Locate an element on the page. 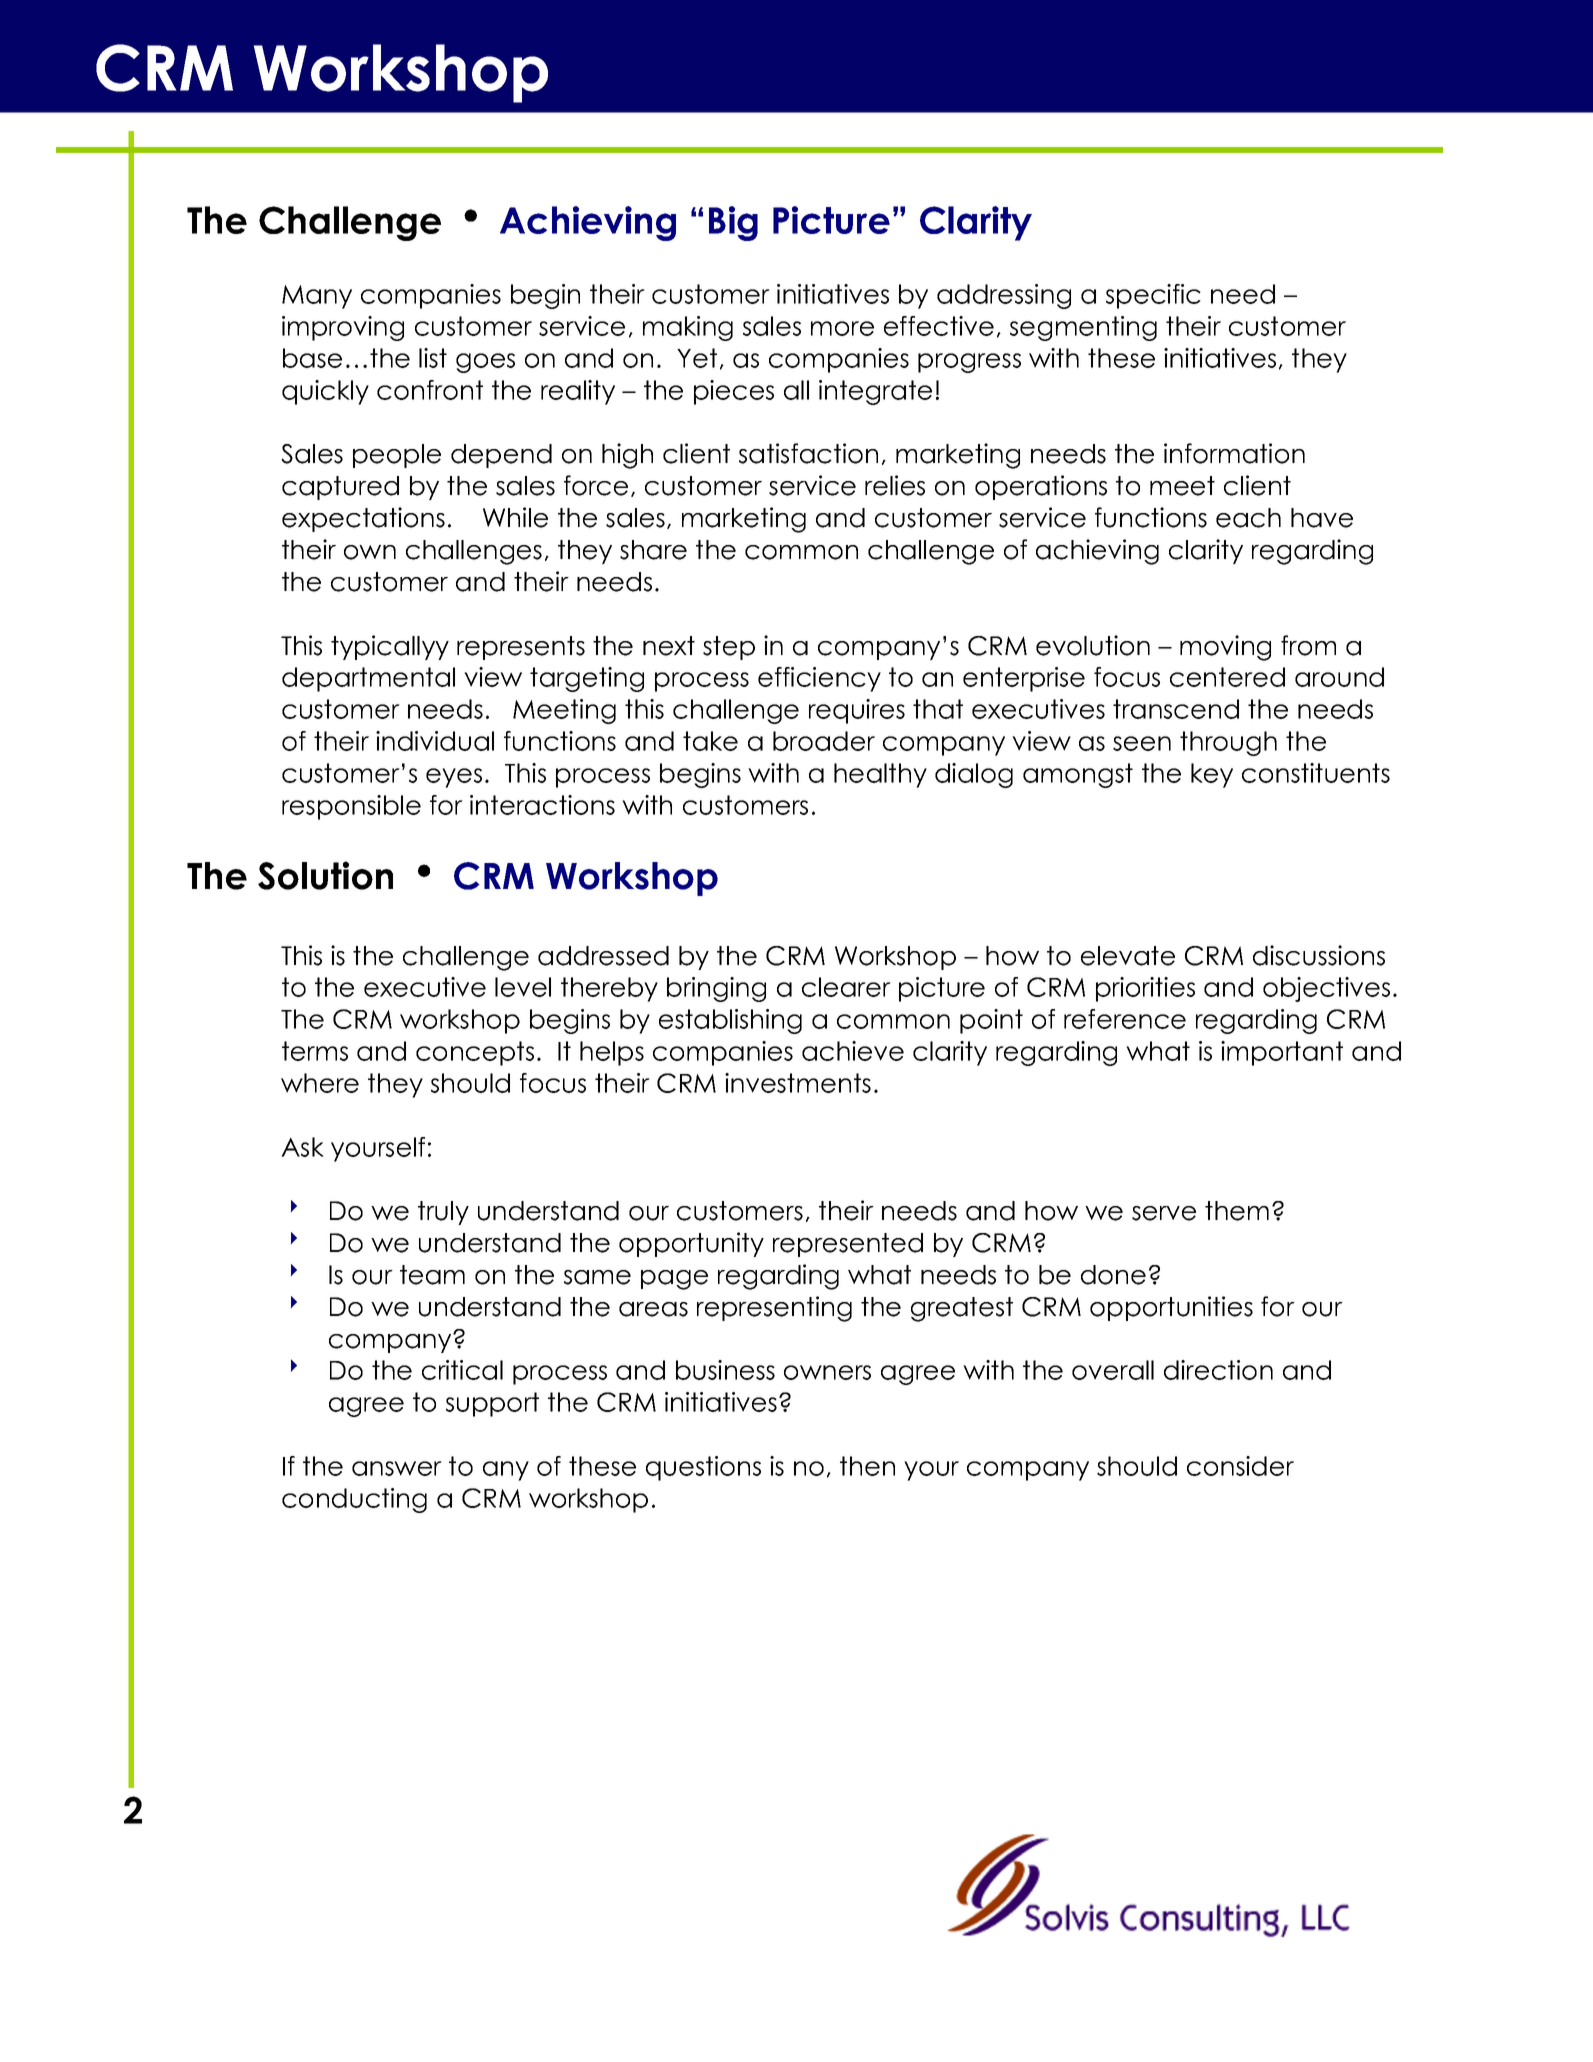  Many is located at coordinates (317, 297).
